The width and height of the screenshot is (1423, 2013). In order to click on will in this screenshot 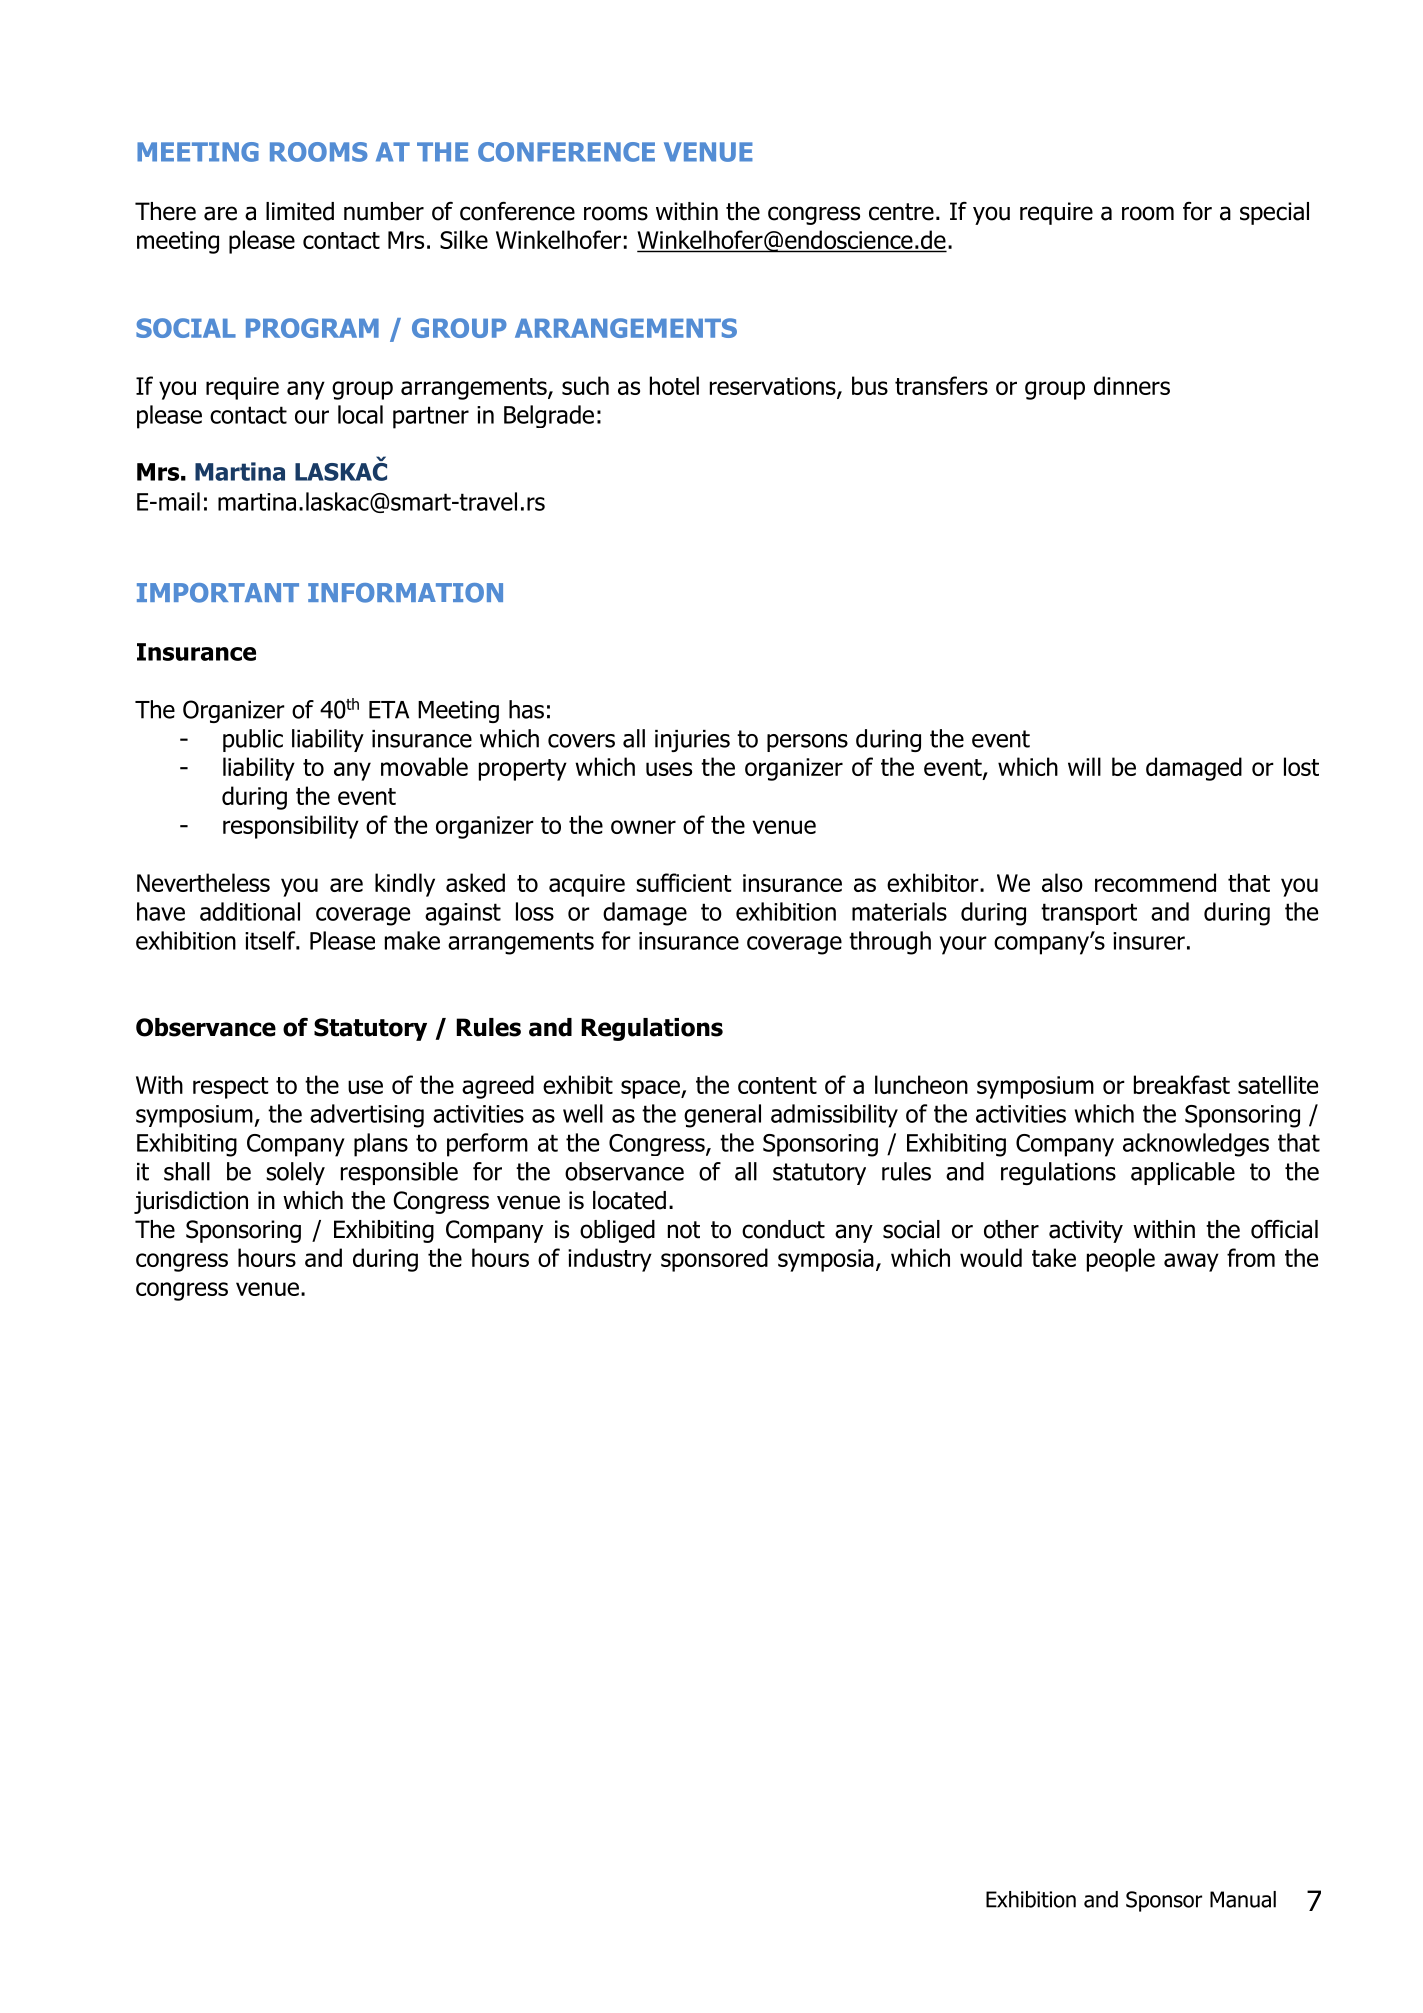, I will do `click(1084, 766)`.
